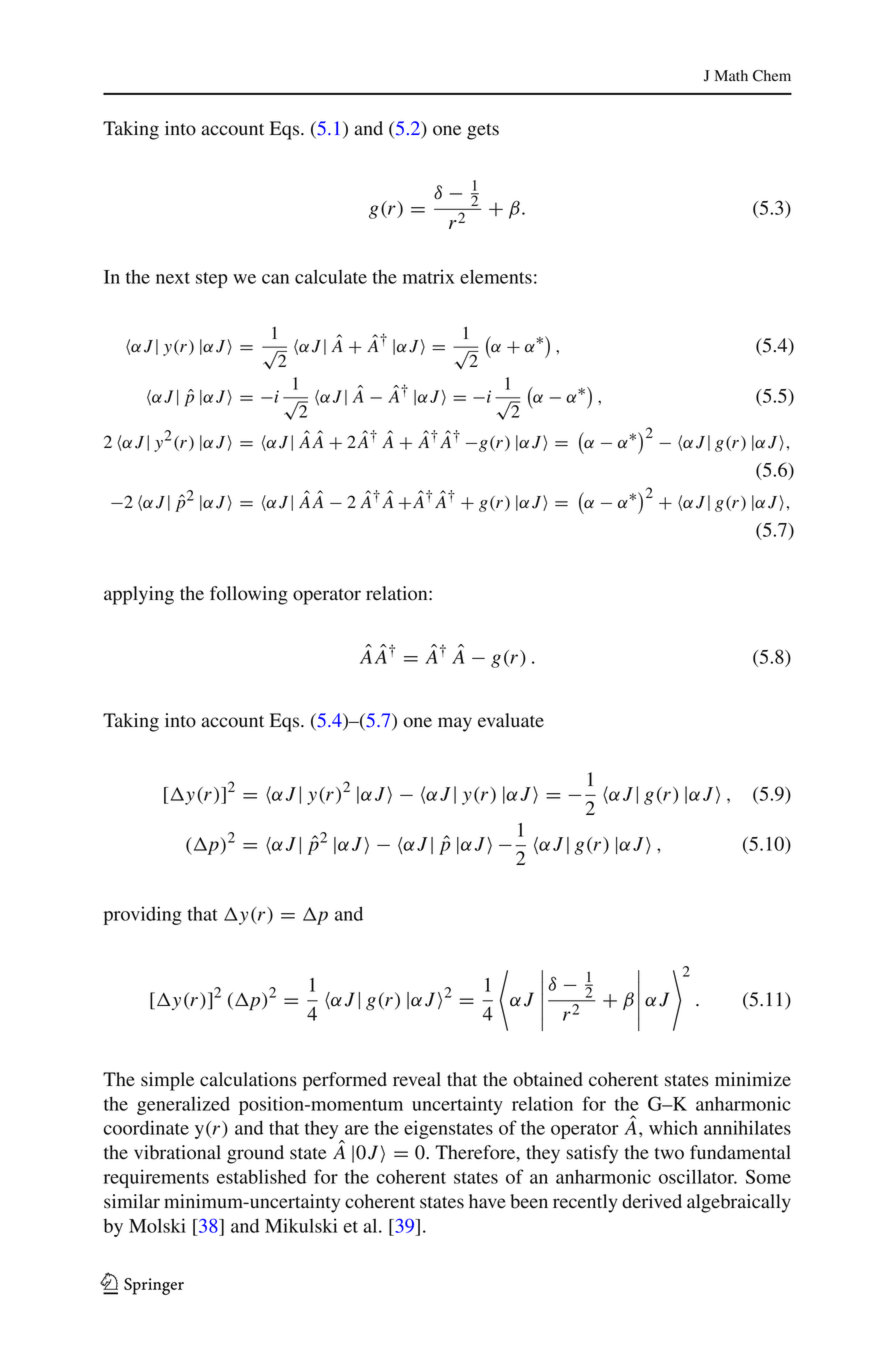  What do you see at coordinates (212, 280) in the screenshot?
I see `step` at bounding box center [212, 280].
